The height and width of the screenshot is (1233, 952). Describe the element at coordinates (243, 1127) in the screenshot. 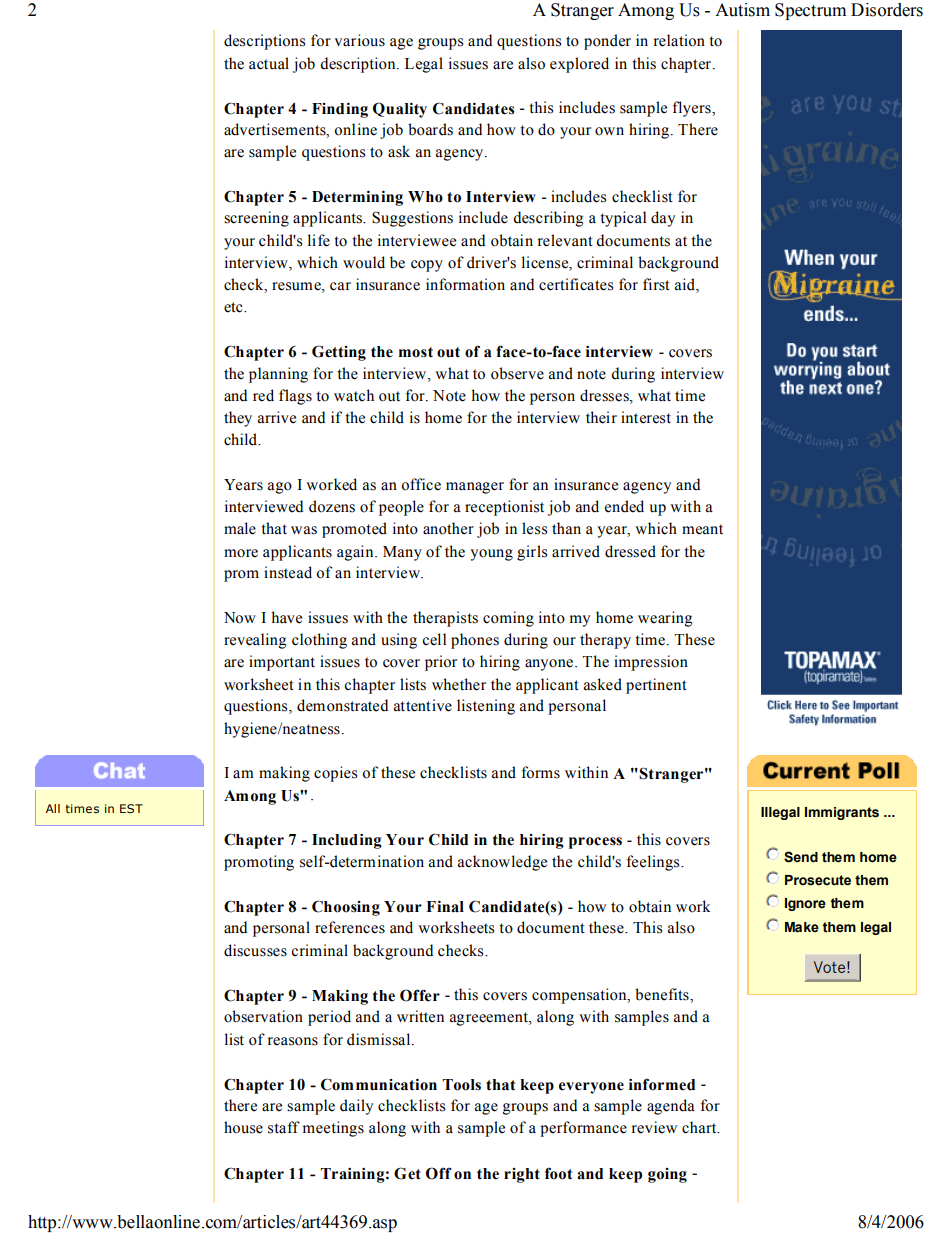

I see `house` at that location.
